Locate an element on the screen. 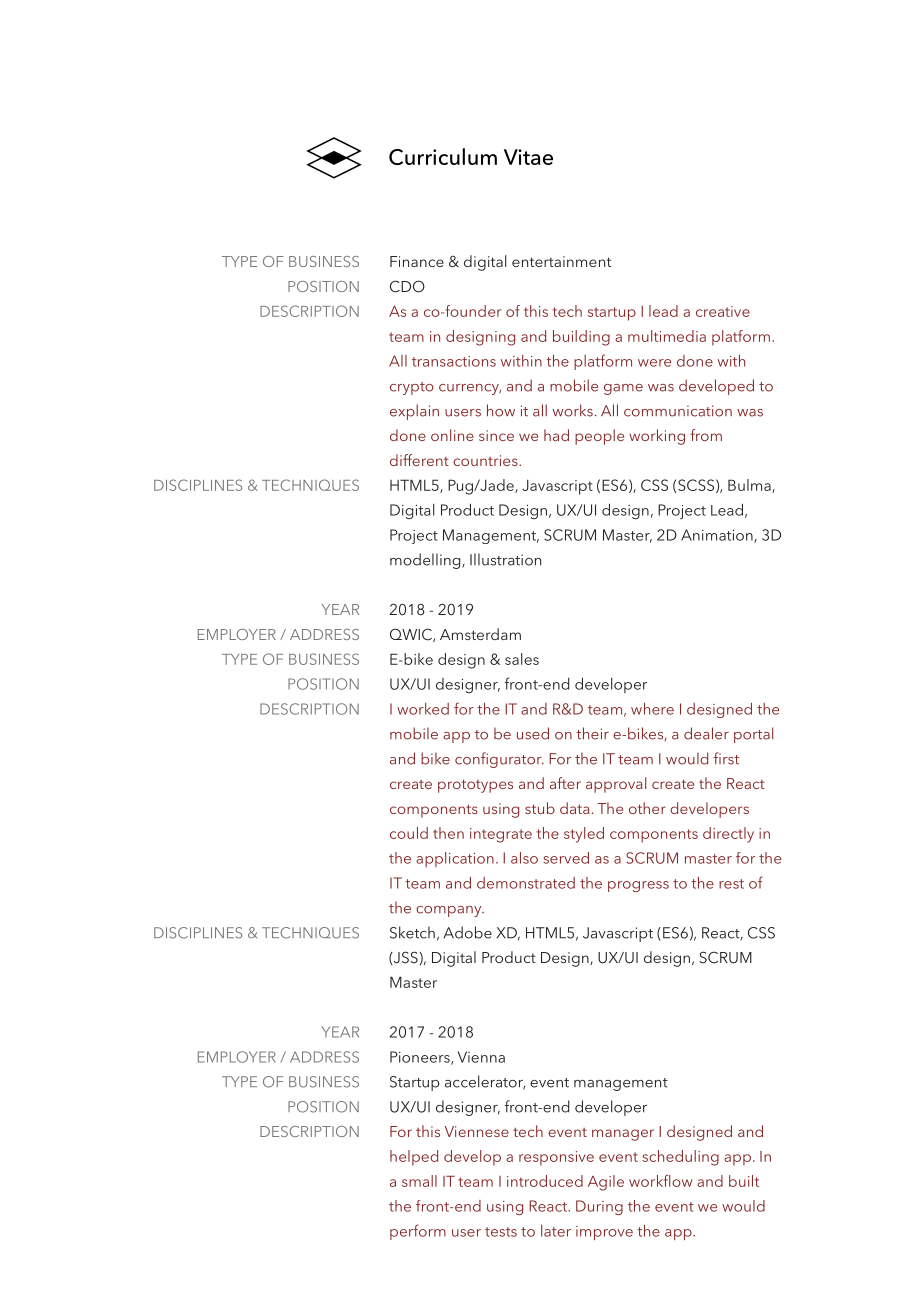  modelling is located at coordinates (426, 561).
